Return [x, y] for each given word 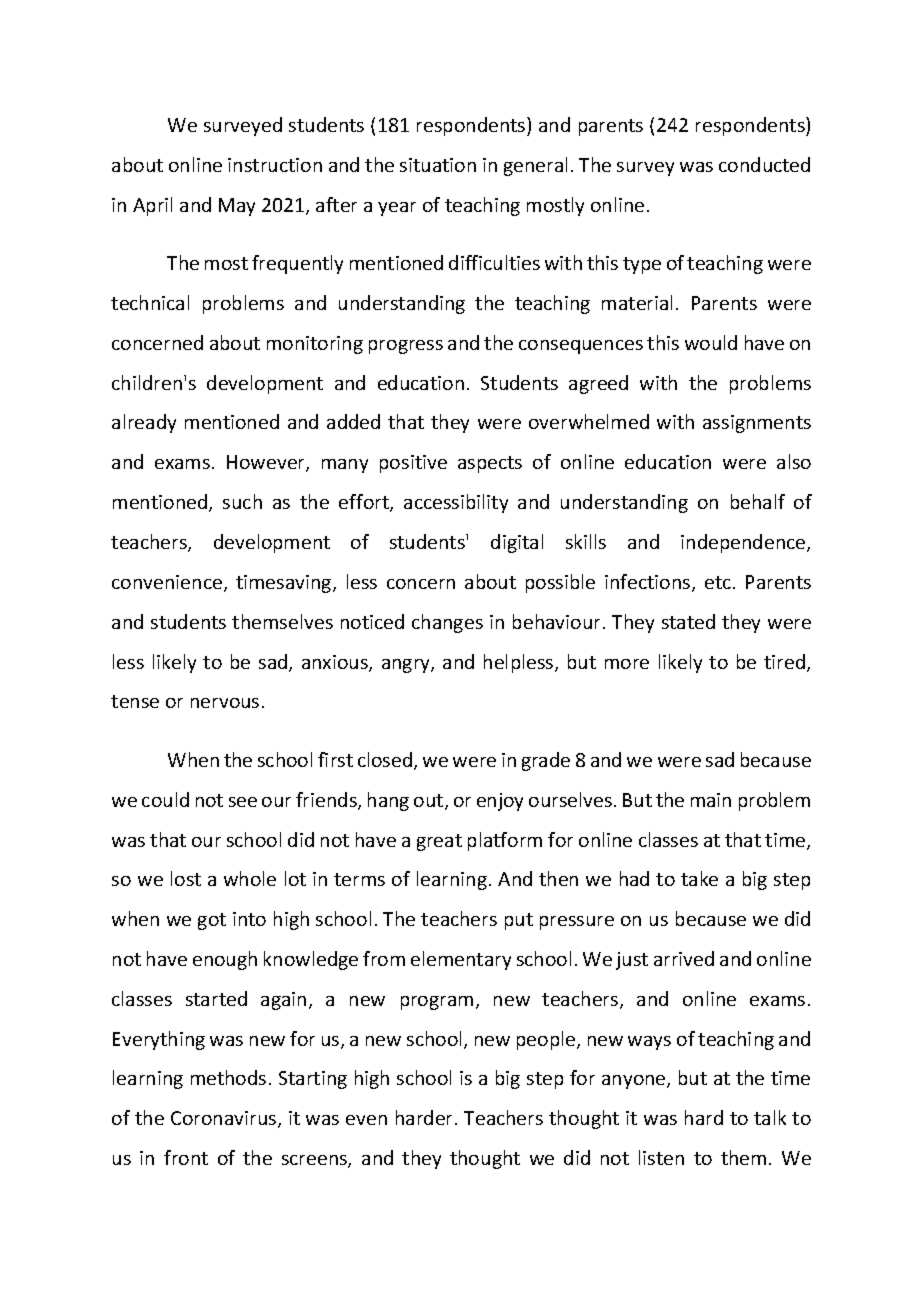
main [711, 800]
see [243, 802]
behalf [758, 501]
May [237, 207]
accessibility [456, 503]
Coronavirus [225, 1119]
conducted [764, 164]
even [366, 1120]
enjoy [500, 802]
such [242, 501]
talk [770, 1117]
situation [438, 165]
